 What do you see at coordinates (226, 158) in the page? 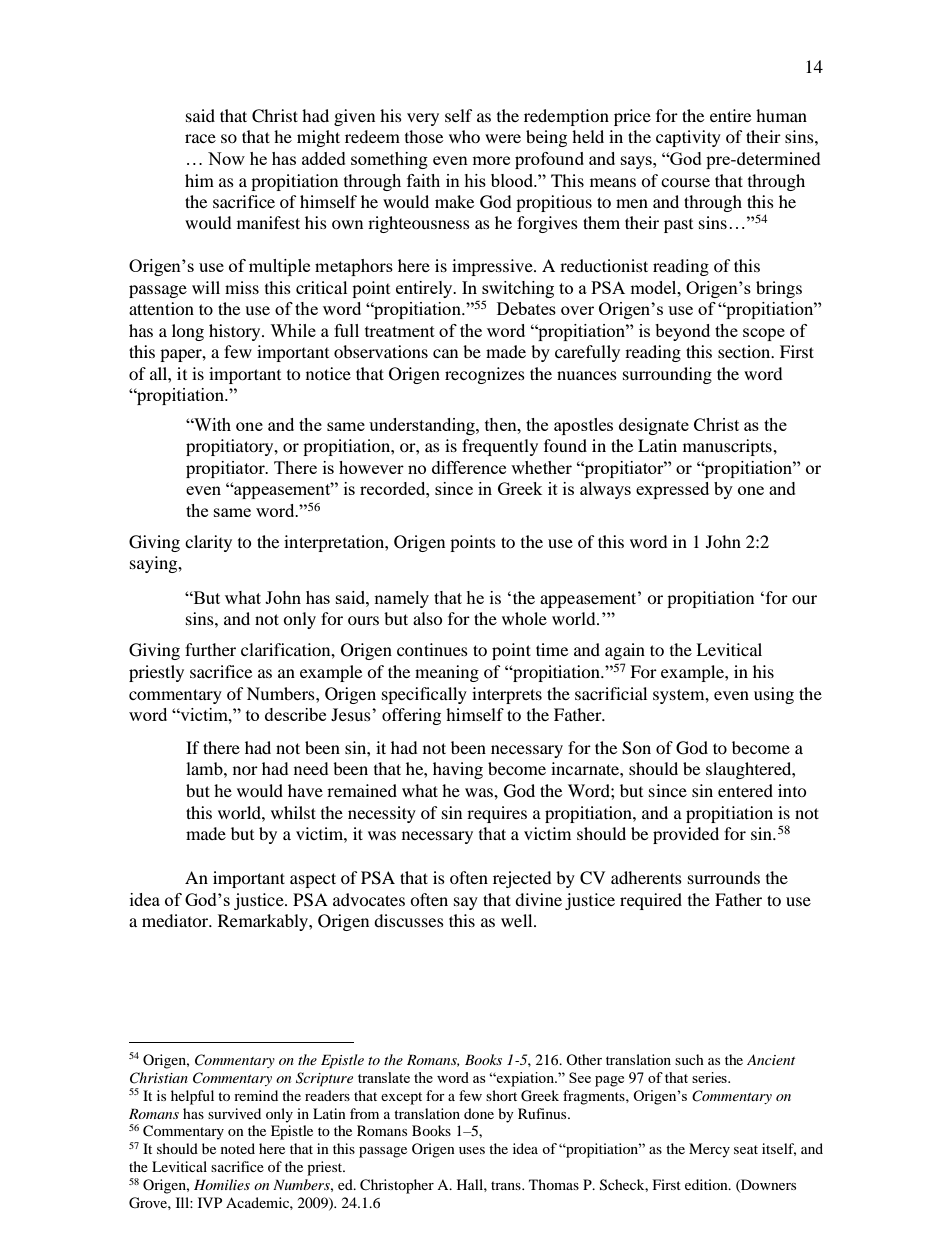
I see `Now` at bounding box center [226, 158].
